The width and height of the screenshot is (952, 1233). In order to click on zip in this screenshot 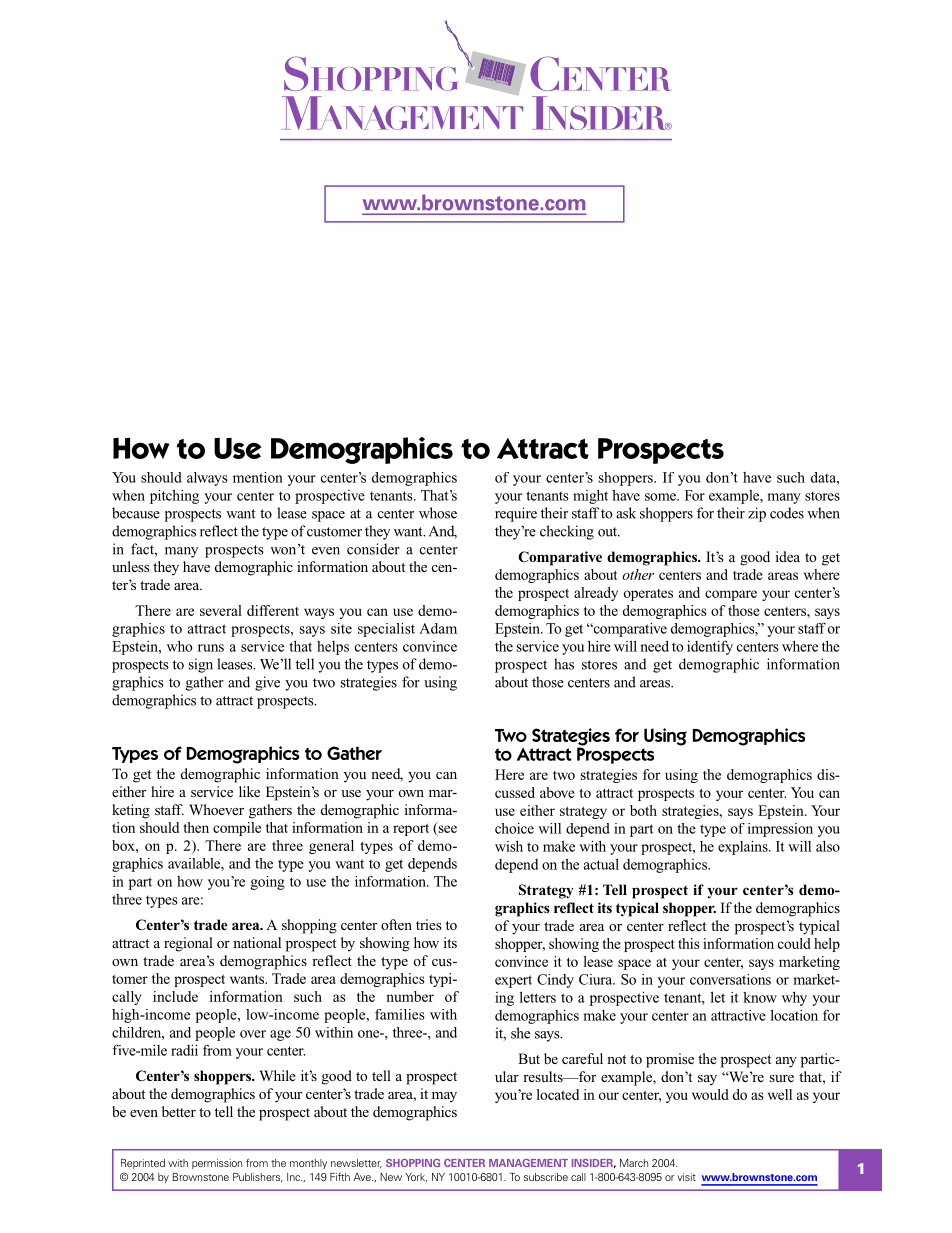, I will do `click(757, 514)`.
